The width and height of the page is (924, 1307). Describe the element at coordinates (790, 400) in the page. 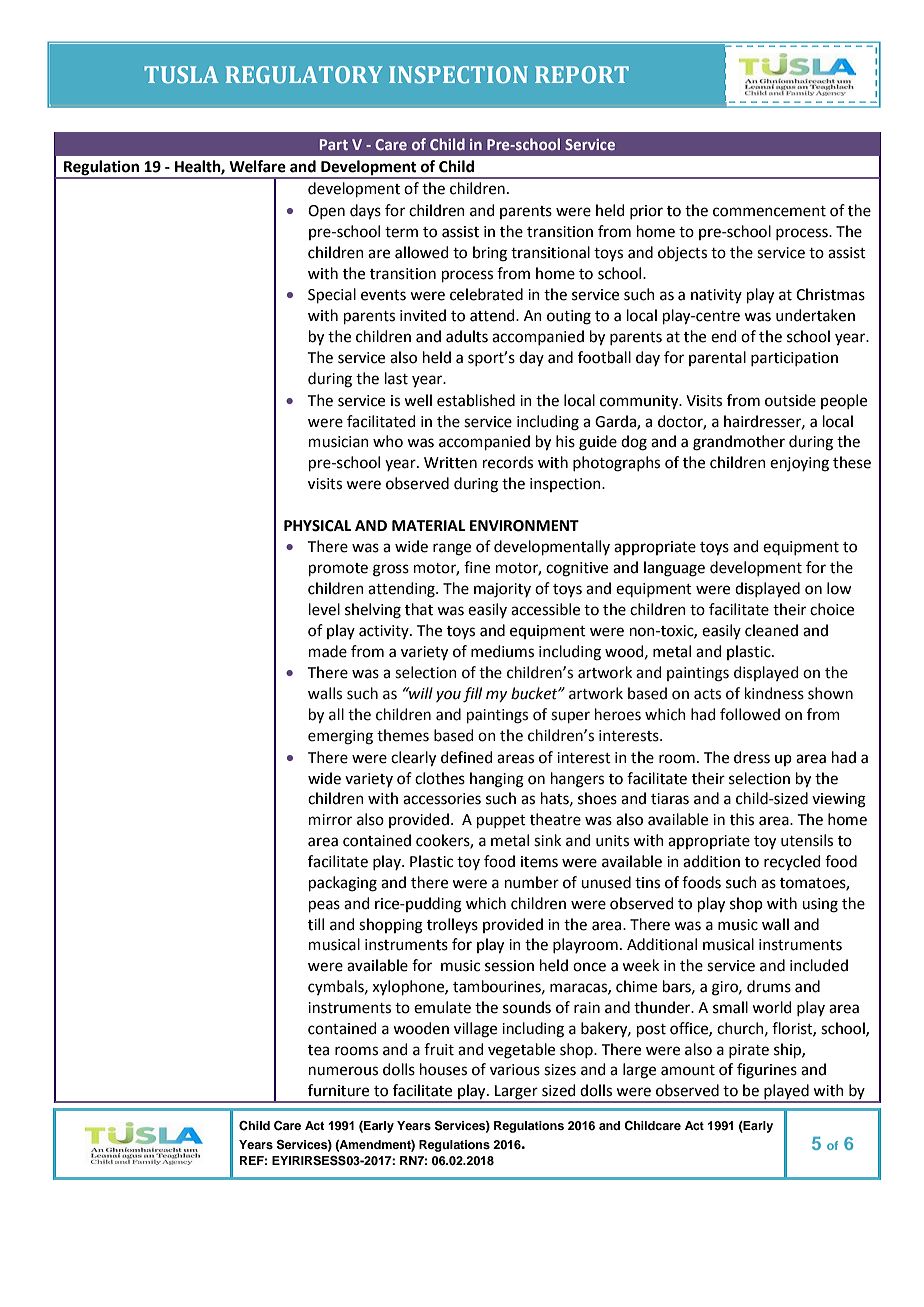

I see `outside` at that location.
